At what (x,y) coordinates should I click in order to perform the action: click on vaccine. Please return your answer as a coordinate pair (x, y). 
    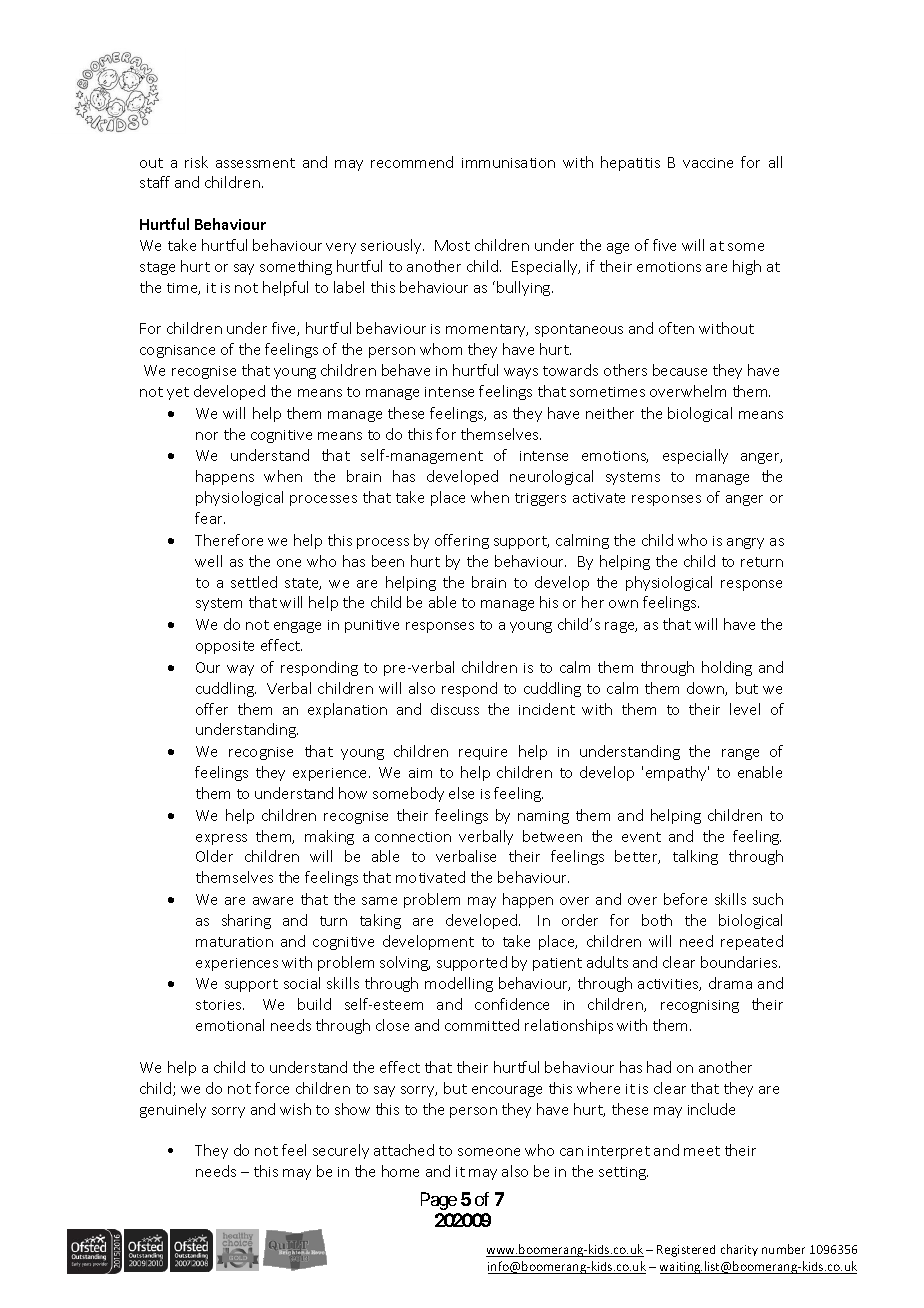
    Looking at the image, I should click on (708, 163).
